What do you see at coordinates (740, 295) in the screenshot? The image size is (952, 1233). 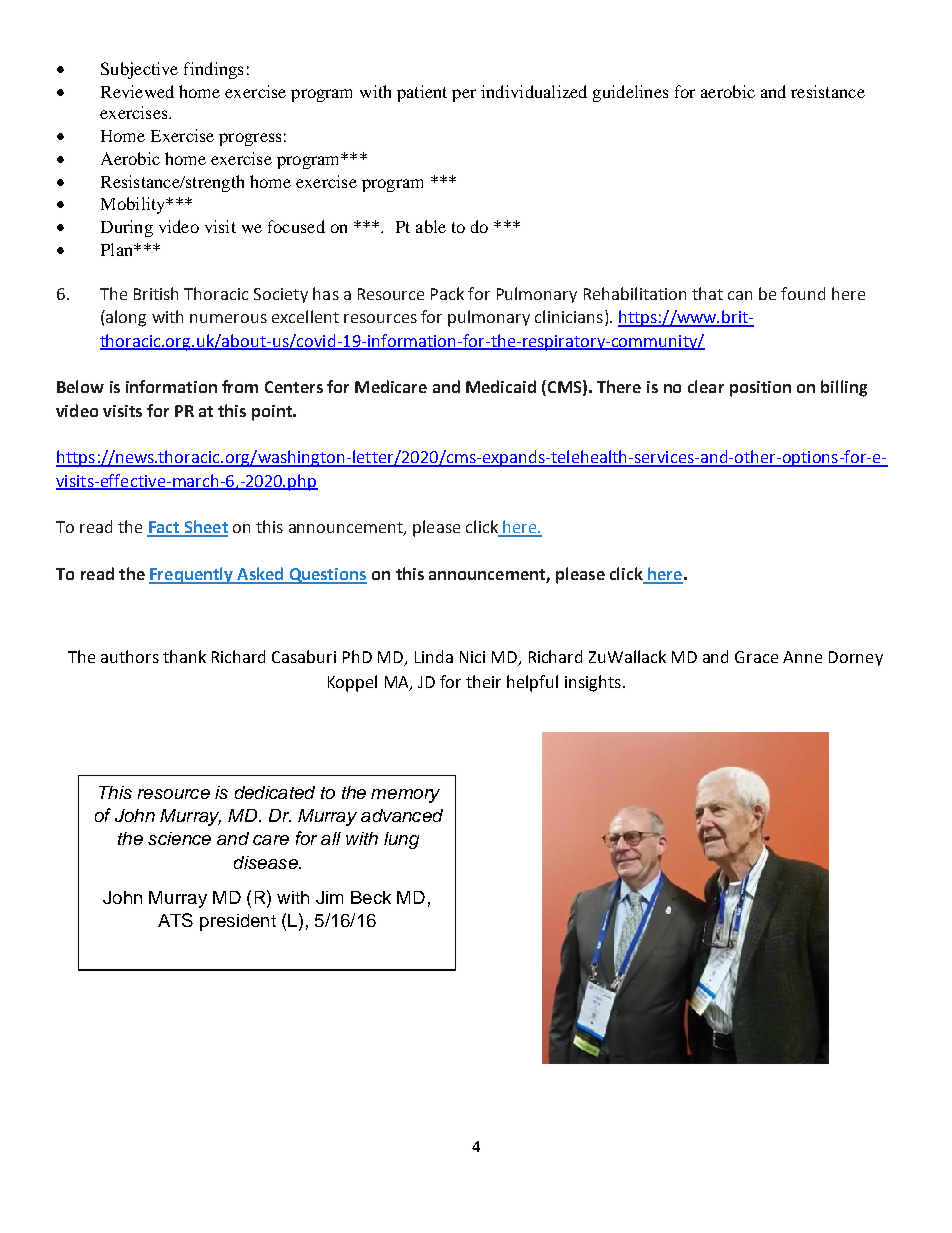 I see `can` at bounding box center [740, 295].
